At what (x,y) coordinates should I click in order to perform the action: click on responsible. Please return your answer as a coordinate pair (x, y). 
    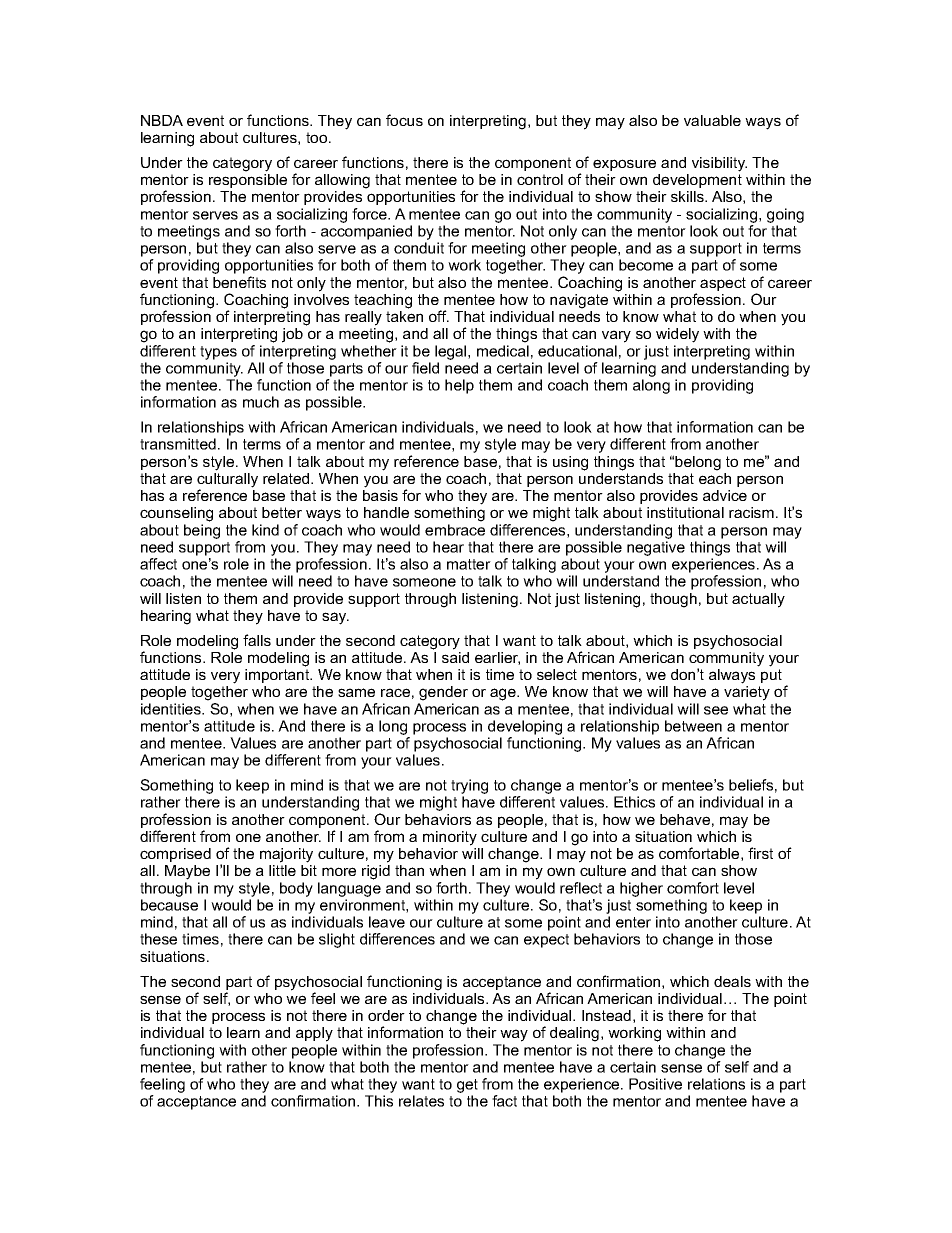
    Looking at the image, I should click on (248, 181).
